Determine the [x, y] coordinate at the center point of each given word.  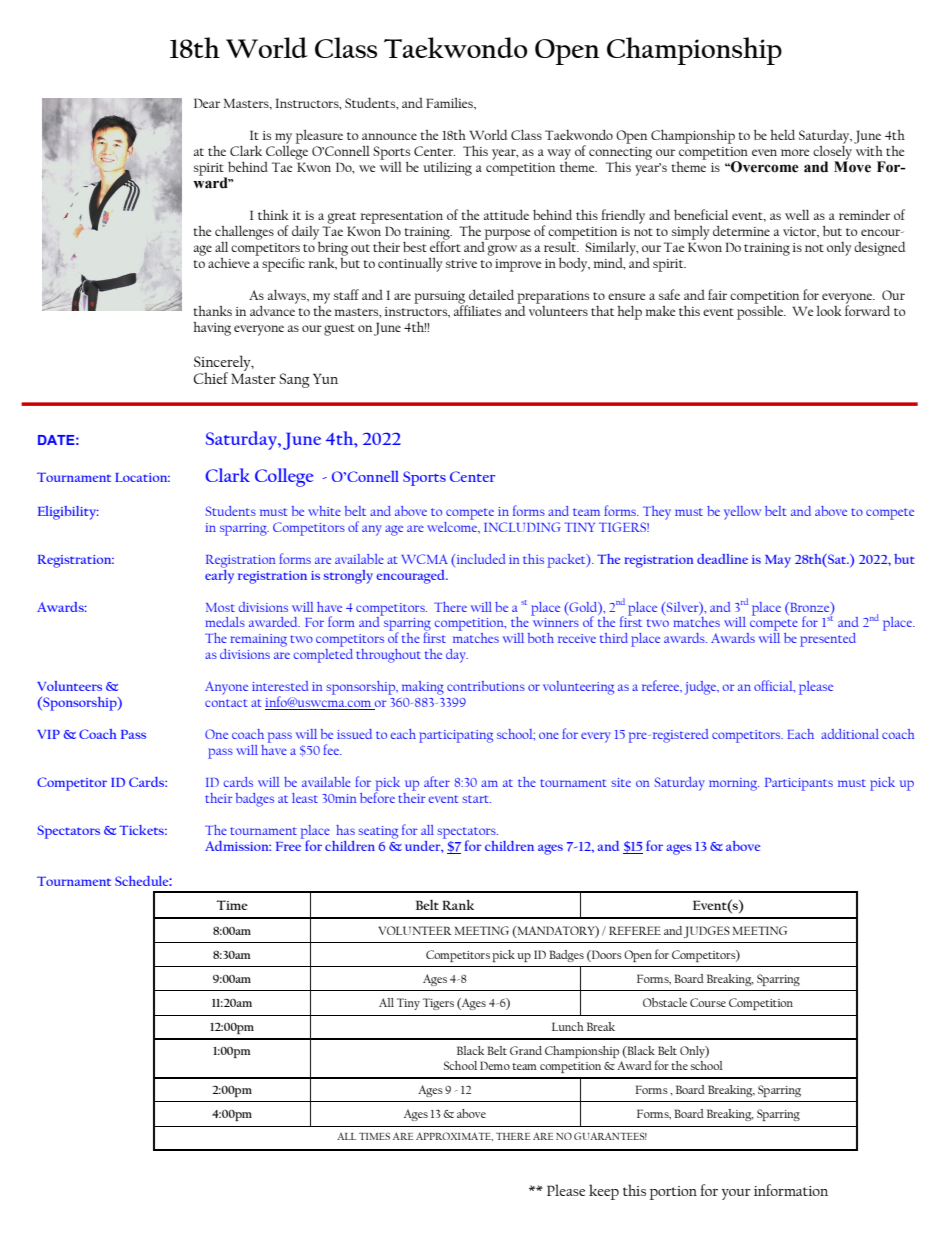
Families [450, 103]
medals [225, 622]
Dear [207, 103]
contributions [486, 686]
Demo [495, 1065]
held [782, 135]
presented [828, 640]
